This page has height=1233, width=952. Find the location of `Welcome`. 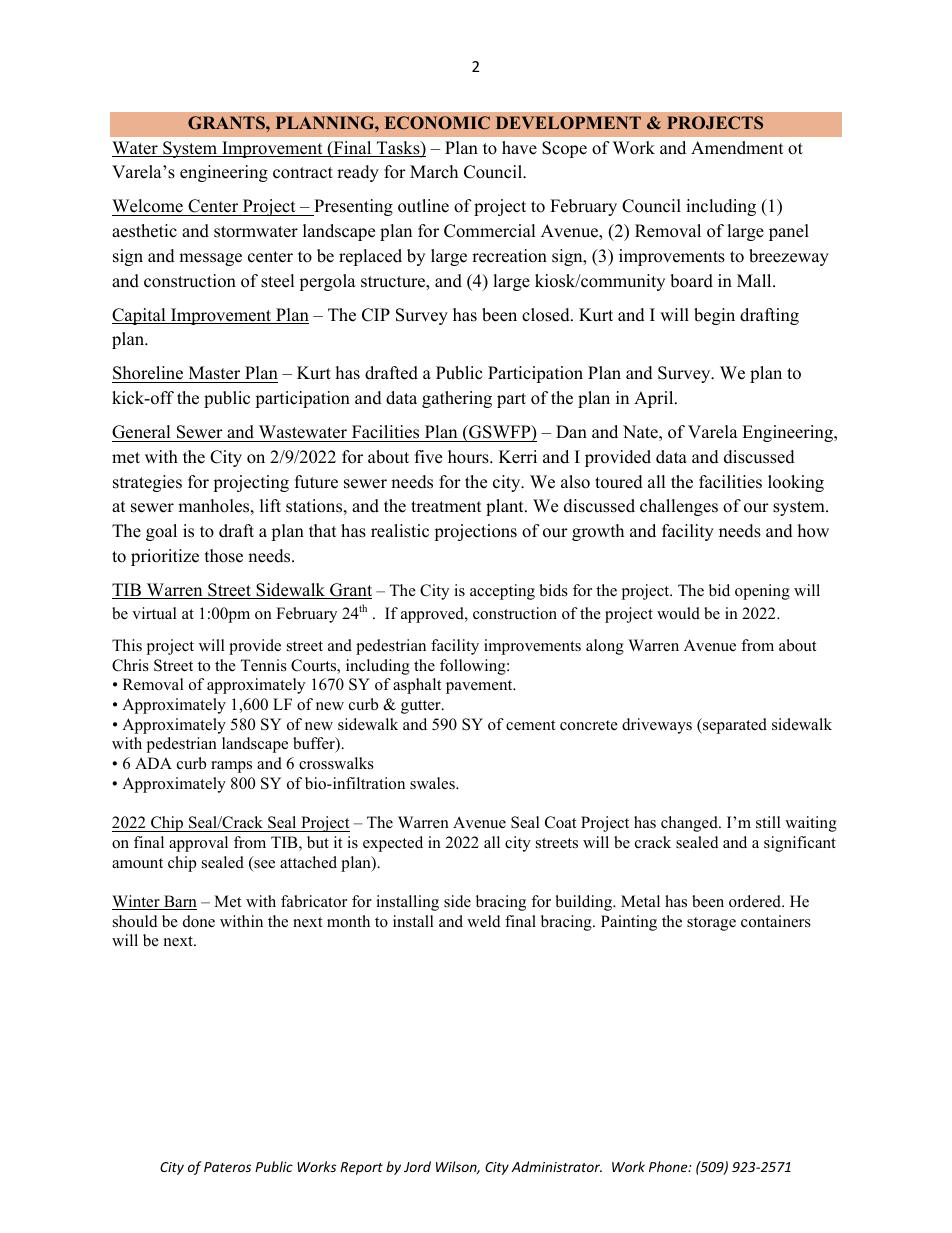

Welcome is located at coordinates (148, 207).
